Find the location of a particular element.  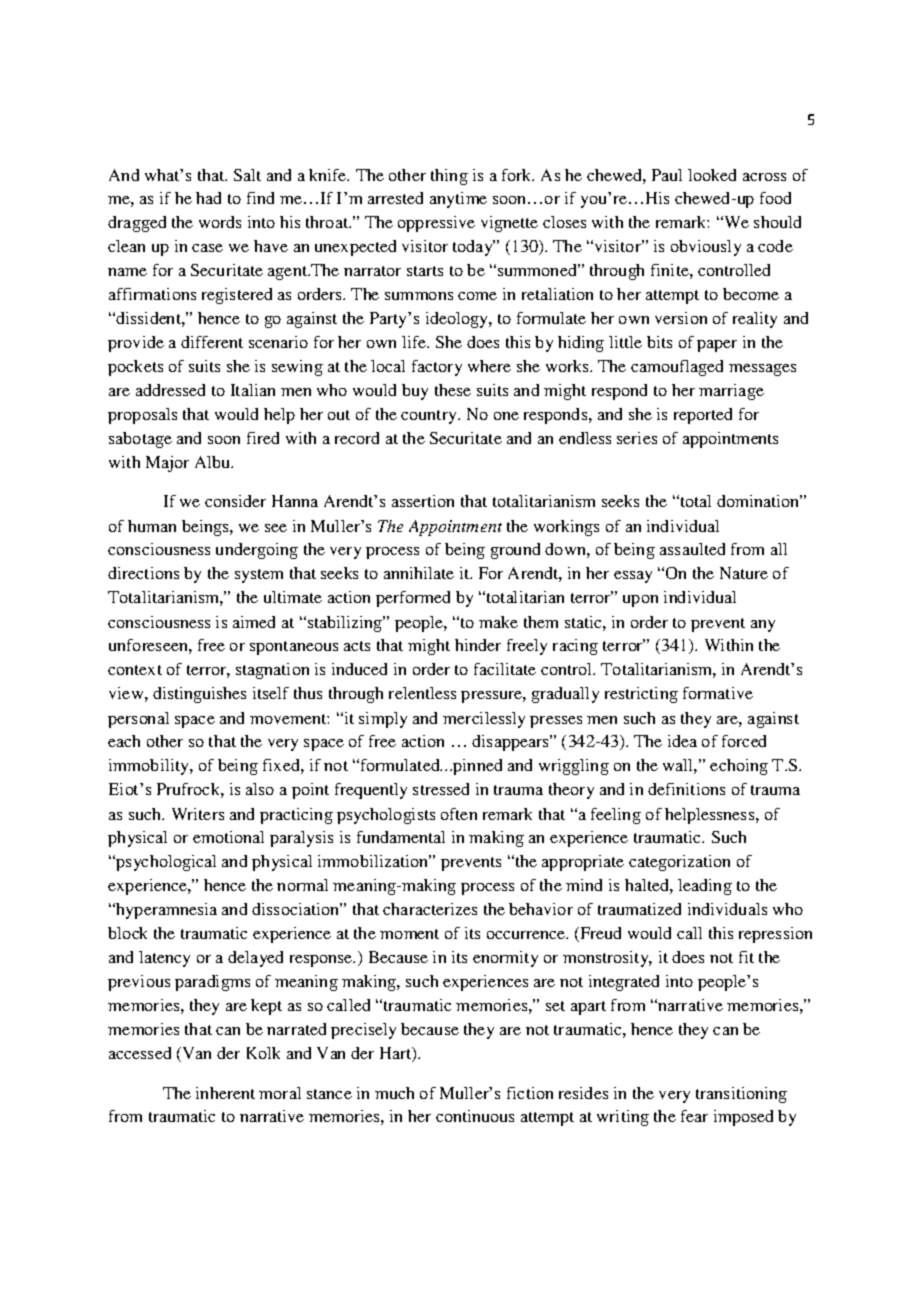

continuous is located at coordinates (475, 1116).
